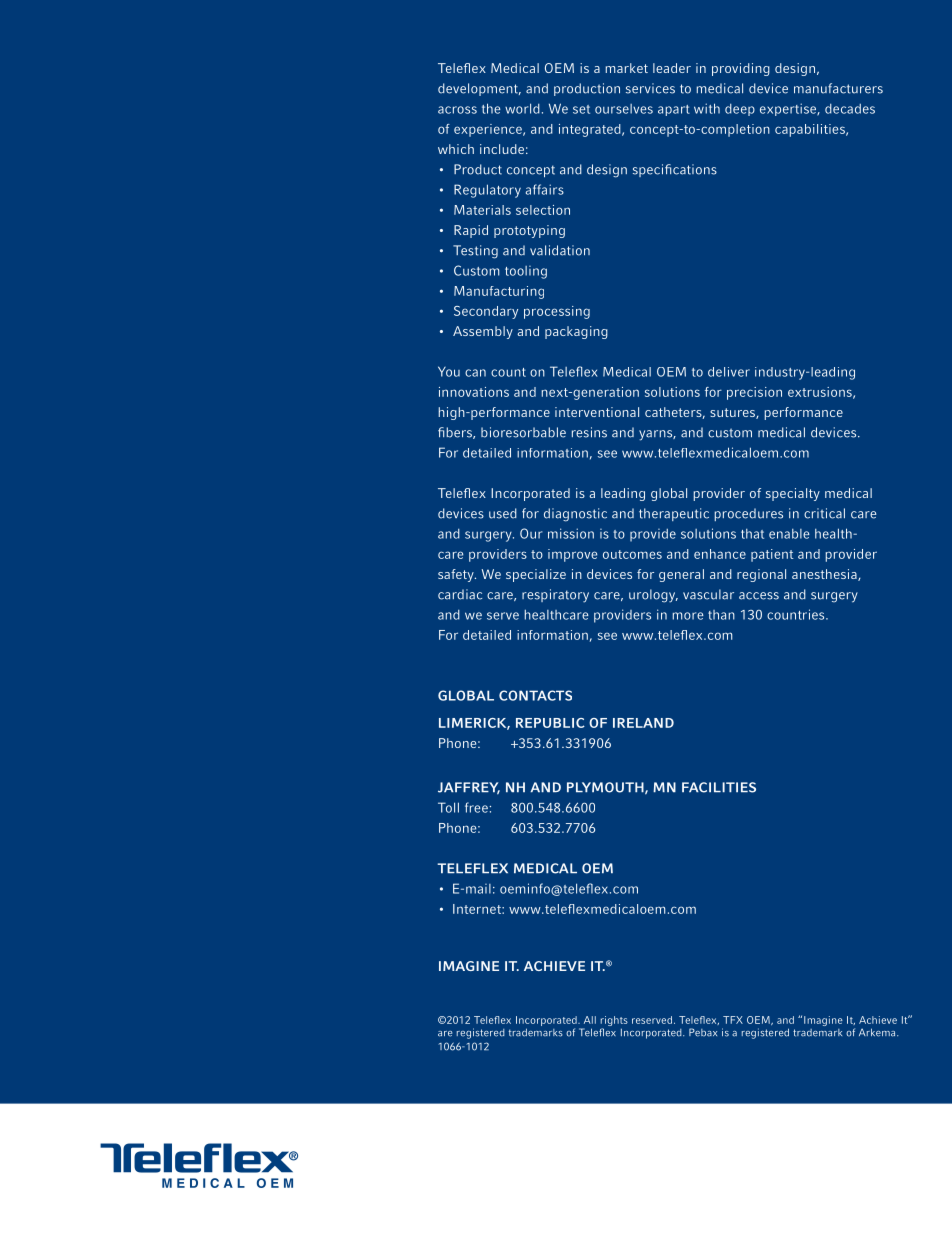  What do you see at coordinates (650, 88) in the screenshot?
I see `services` at bounding box center [650, 88].
